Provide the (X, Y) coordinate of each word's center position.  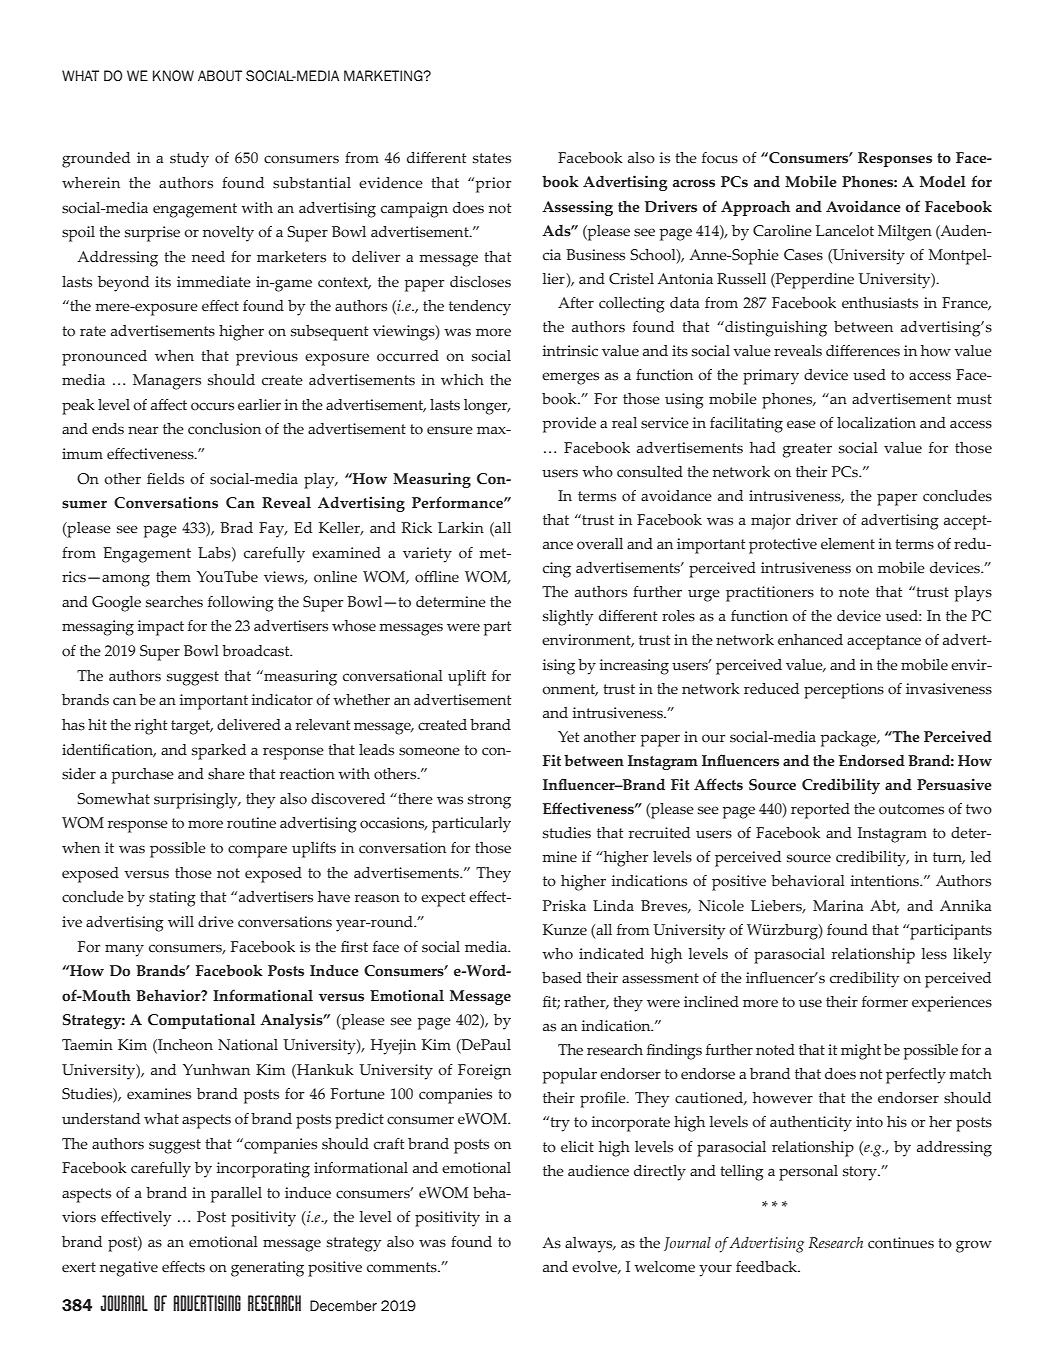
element (848, 544)
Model (943, 182)
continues (901, 1243)
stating (172, 899)
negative (129, 1269)
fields (165, 479)
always (590, 1245)
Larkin (461, 527)
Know (173, 76)
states (492, 158)
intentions (886, 881)
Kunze (565, 930)
